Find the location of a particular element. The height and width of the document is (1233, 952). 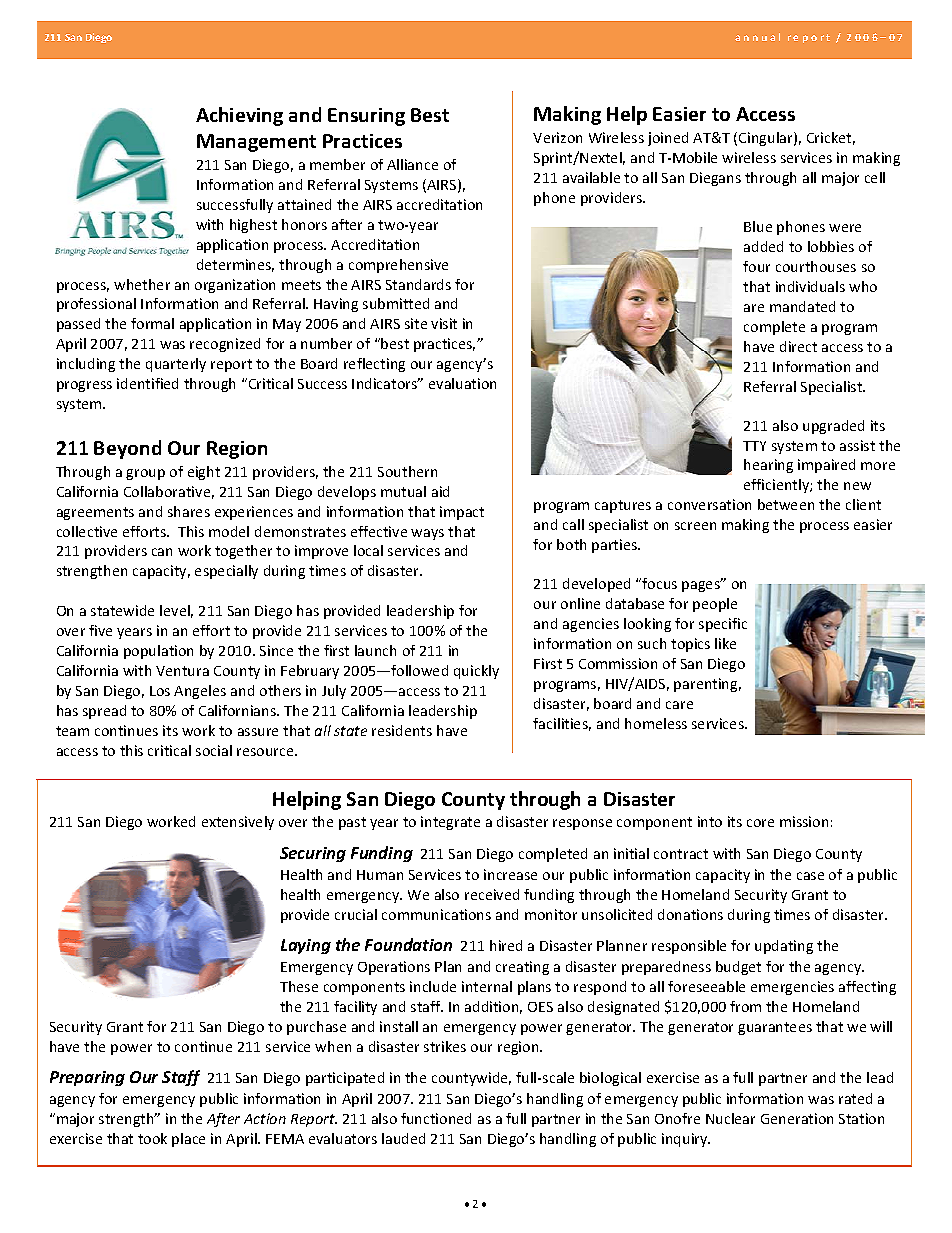

Achieving is located at coordinates (239, 116).
